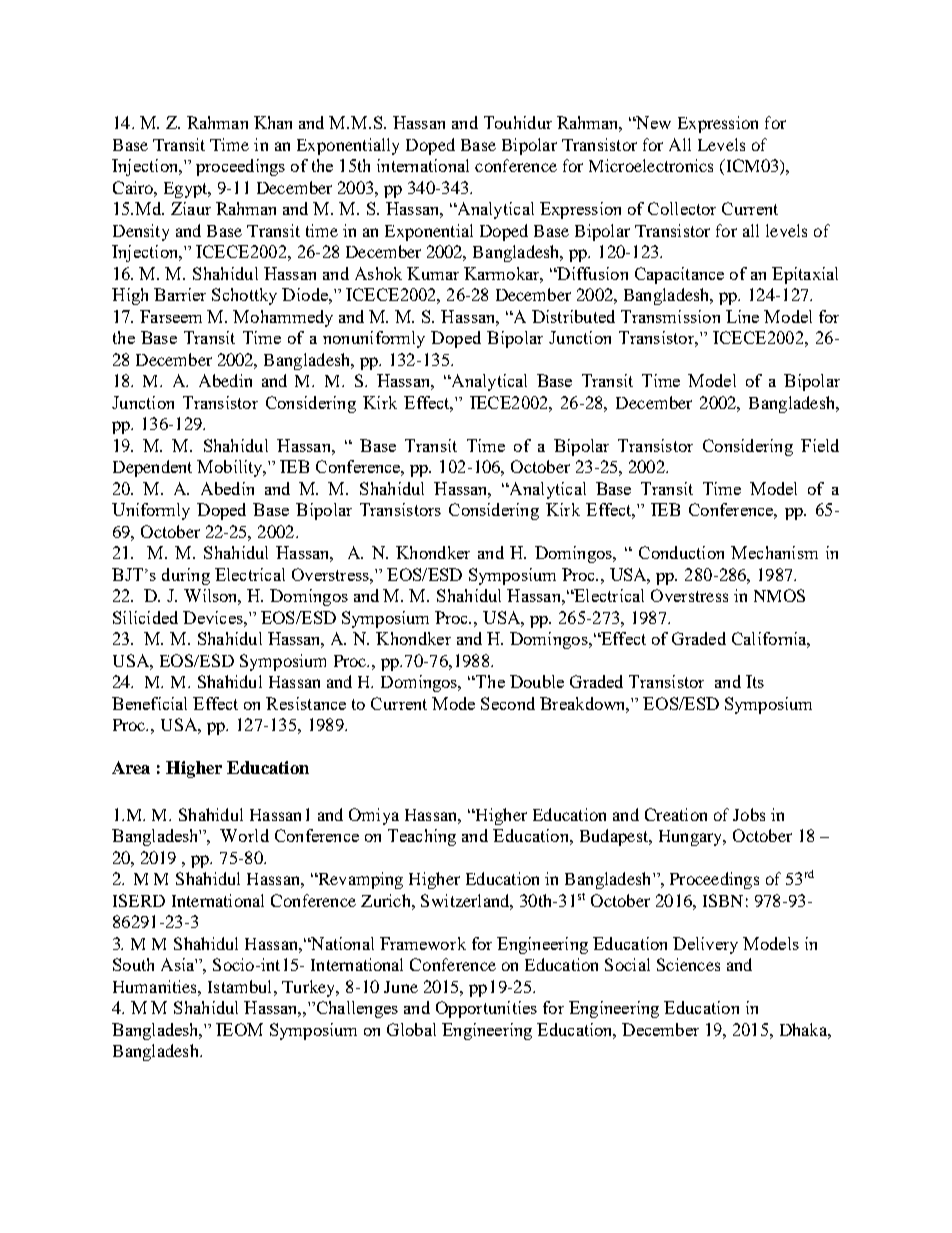 This page has height=1233, width=952. What do you see at coordinates (486, 1009) in the page?
I see `Opportunities` at bounding box center [486, 1009].
